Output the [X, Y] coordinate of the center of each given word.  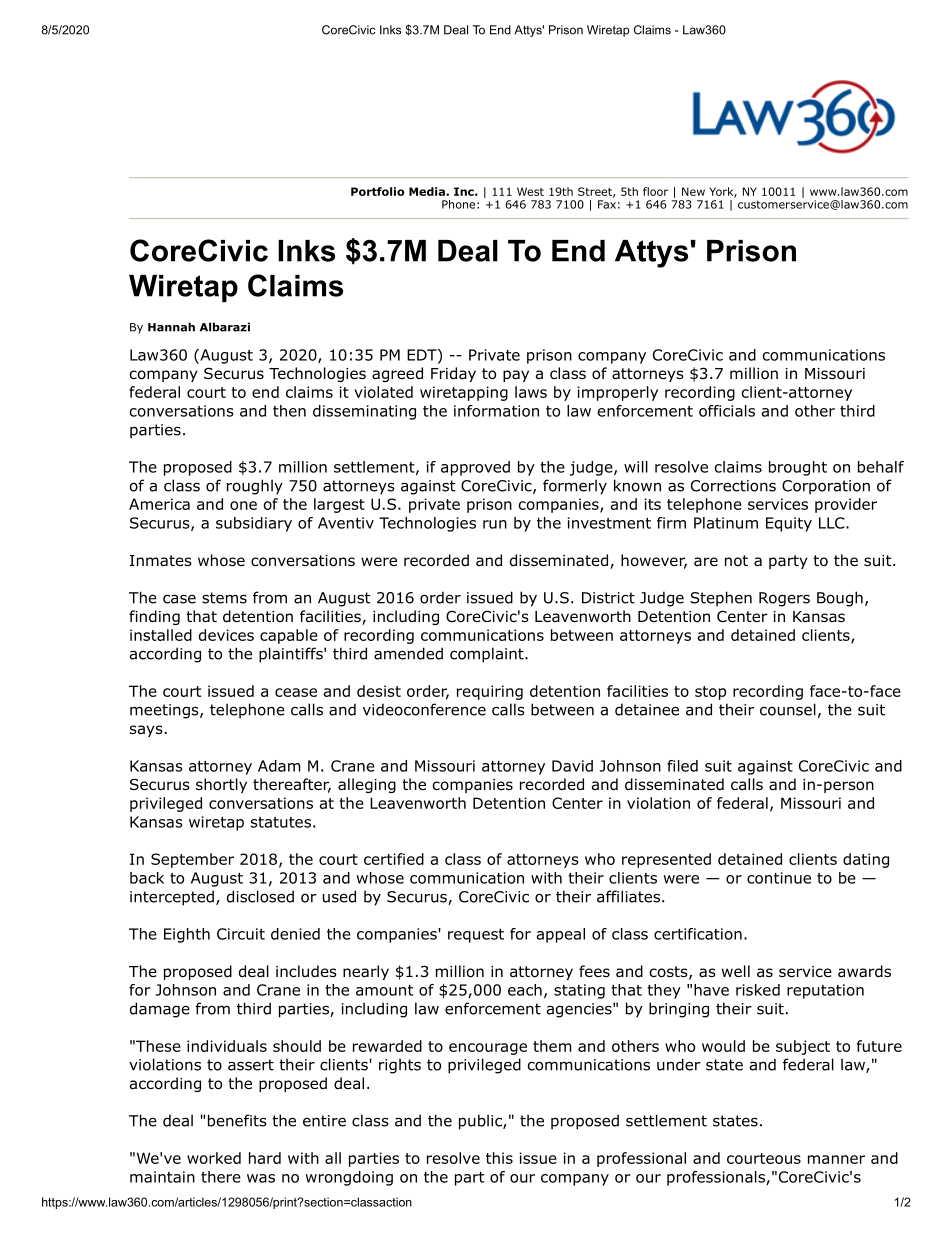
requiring [490, 692]
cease [296, 692]
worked [214, 1158]
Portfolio [377, 191]
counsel [788, 709]
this [499, 1158]
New [693, 191]
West [530, 191]
